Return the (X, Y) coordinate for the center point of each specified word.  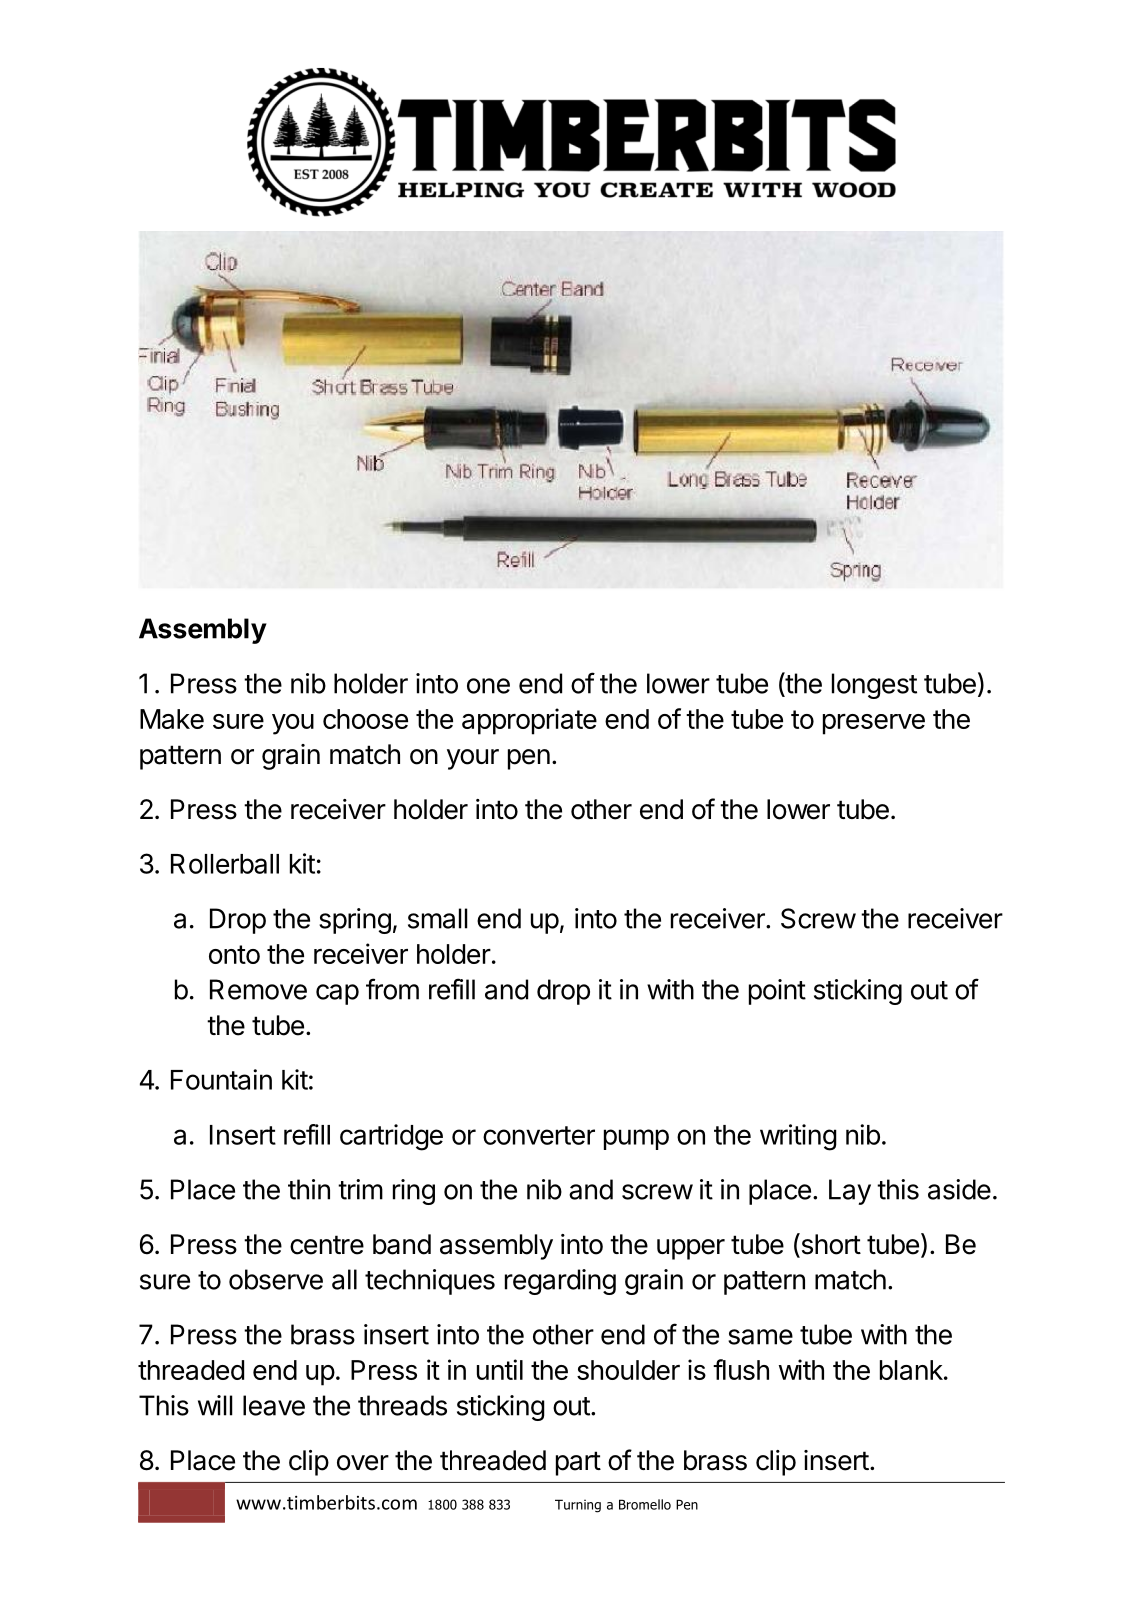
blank (911, 1370)
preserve (874, 724)
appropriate (529, 721)
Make (172, 719)
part (578, 1463)
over (363, 1463)
